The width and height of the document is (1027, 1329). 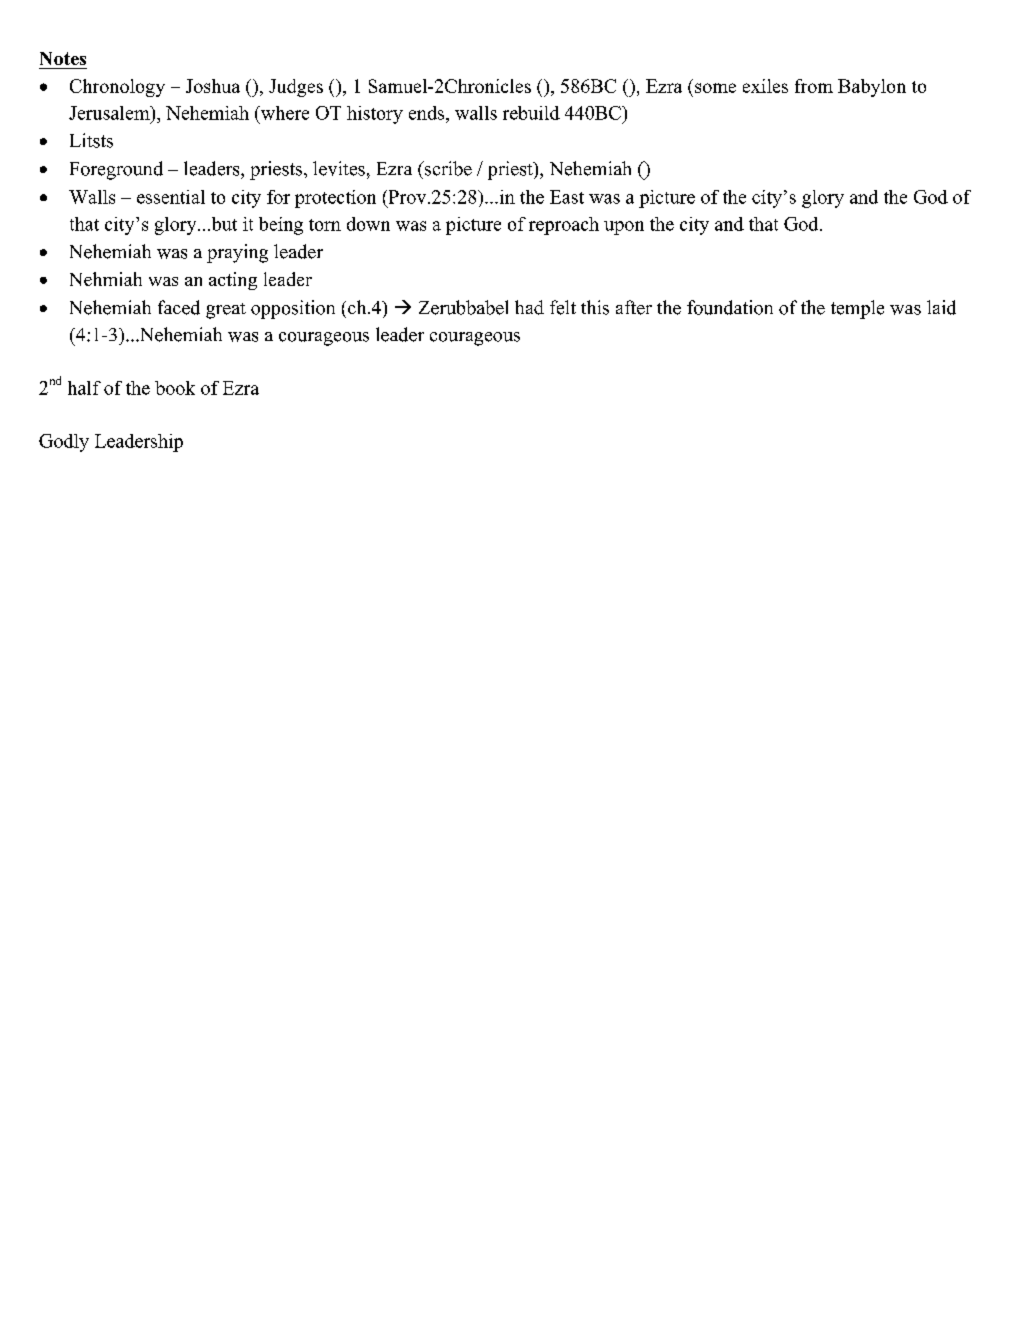 I want to click on faced, so click(x=179, y=307).
